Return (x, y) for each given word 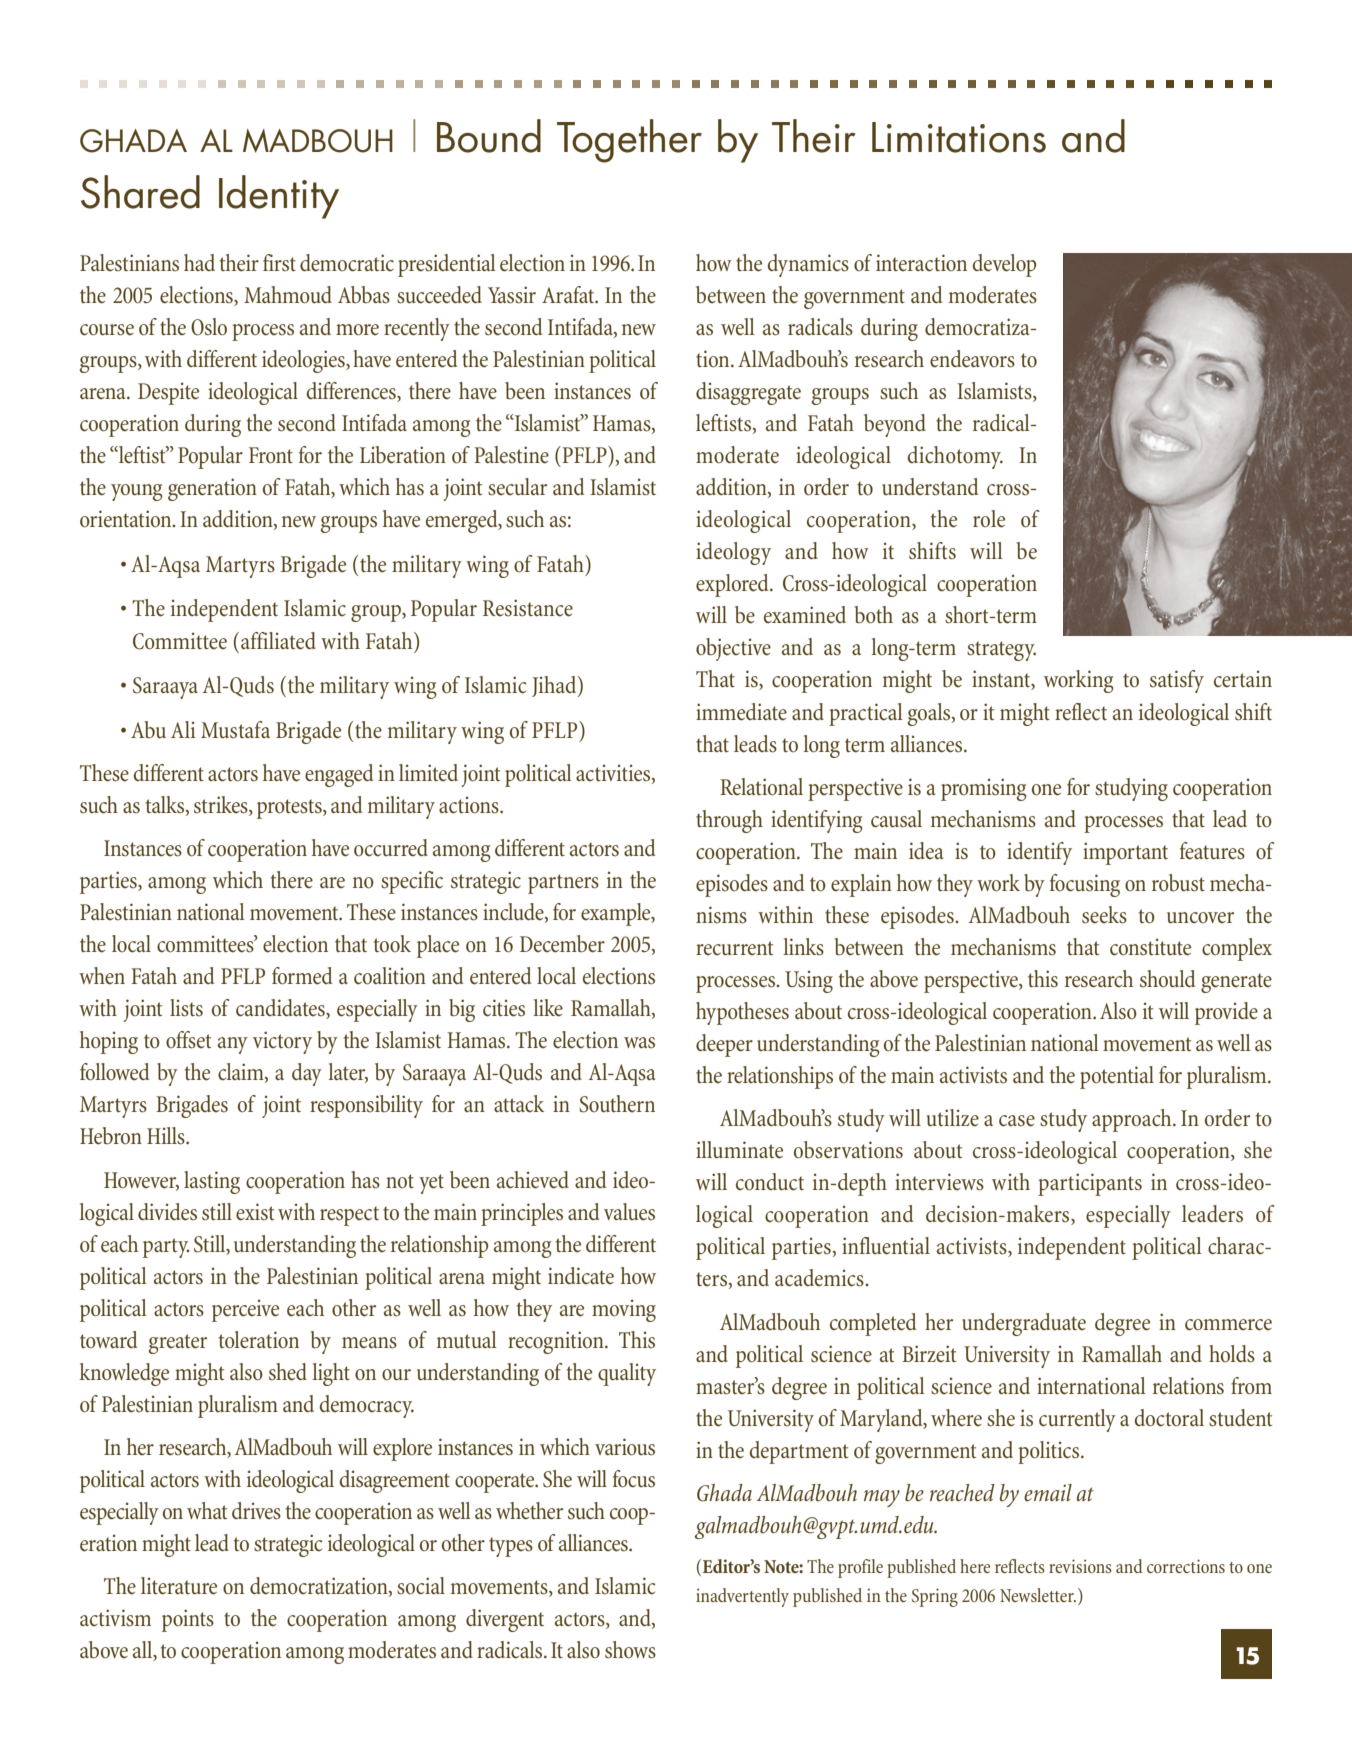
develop (1005, 265)
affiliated (278, 641)
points (188, 1620)
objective (733, 649)
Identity (279, 197)
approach (1133, 1120)
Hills (167, 1136)
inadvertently (742, 1597)
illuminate (739, 1150)
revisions (1080, 1566)
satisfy (1177, 681)
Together (629, 141)
